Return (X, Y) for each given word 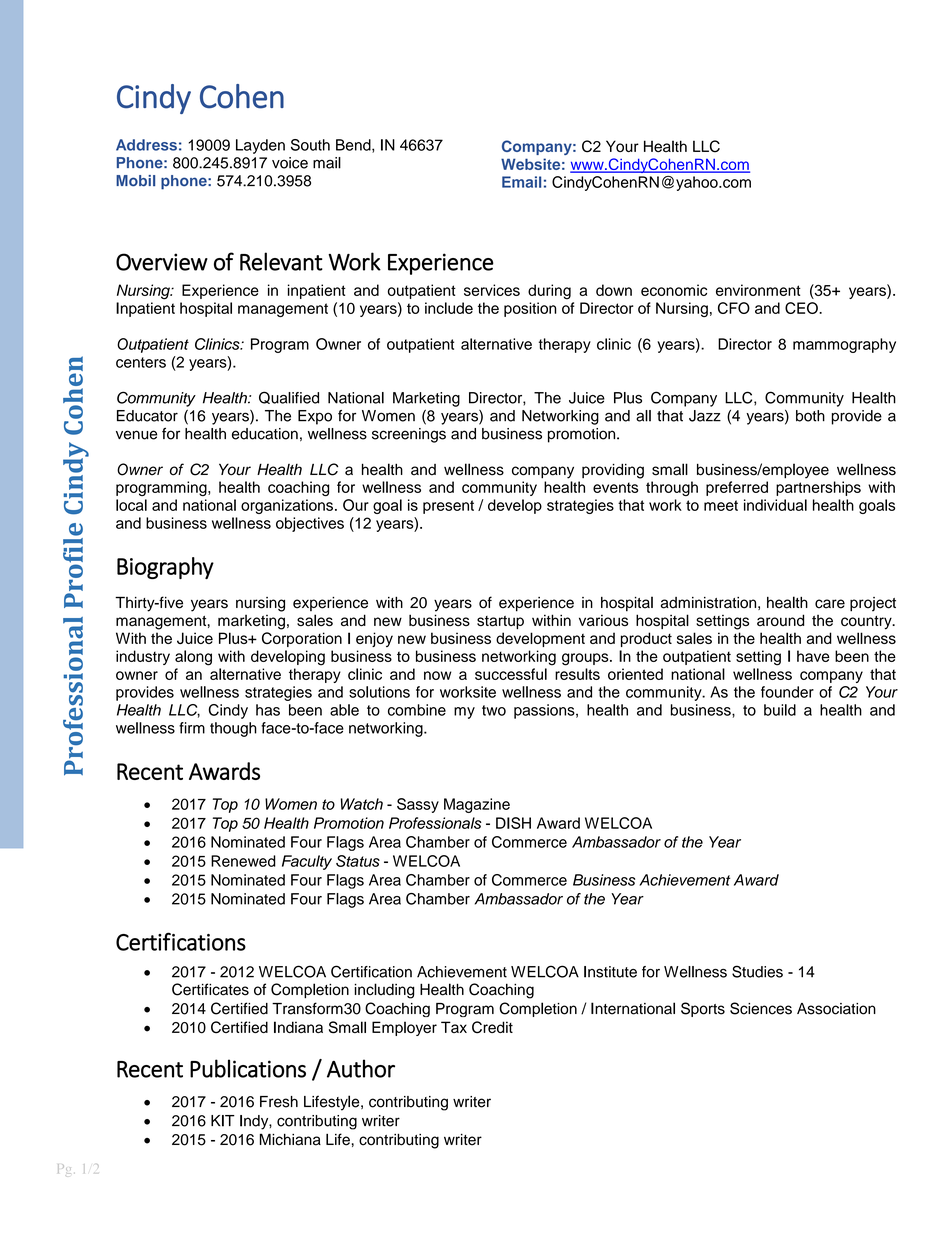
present (448, 507)
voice (290, 163)
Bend (354, 146)
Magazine (477, 805)
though (233, 729)
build (780, 710)
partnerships (818, 488)
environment (758, 290)
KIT (223, 1121)
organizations (287, 506)
